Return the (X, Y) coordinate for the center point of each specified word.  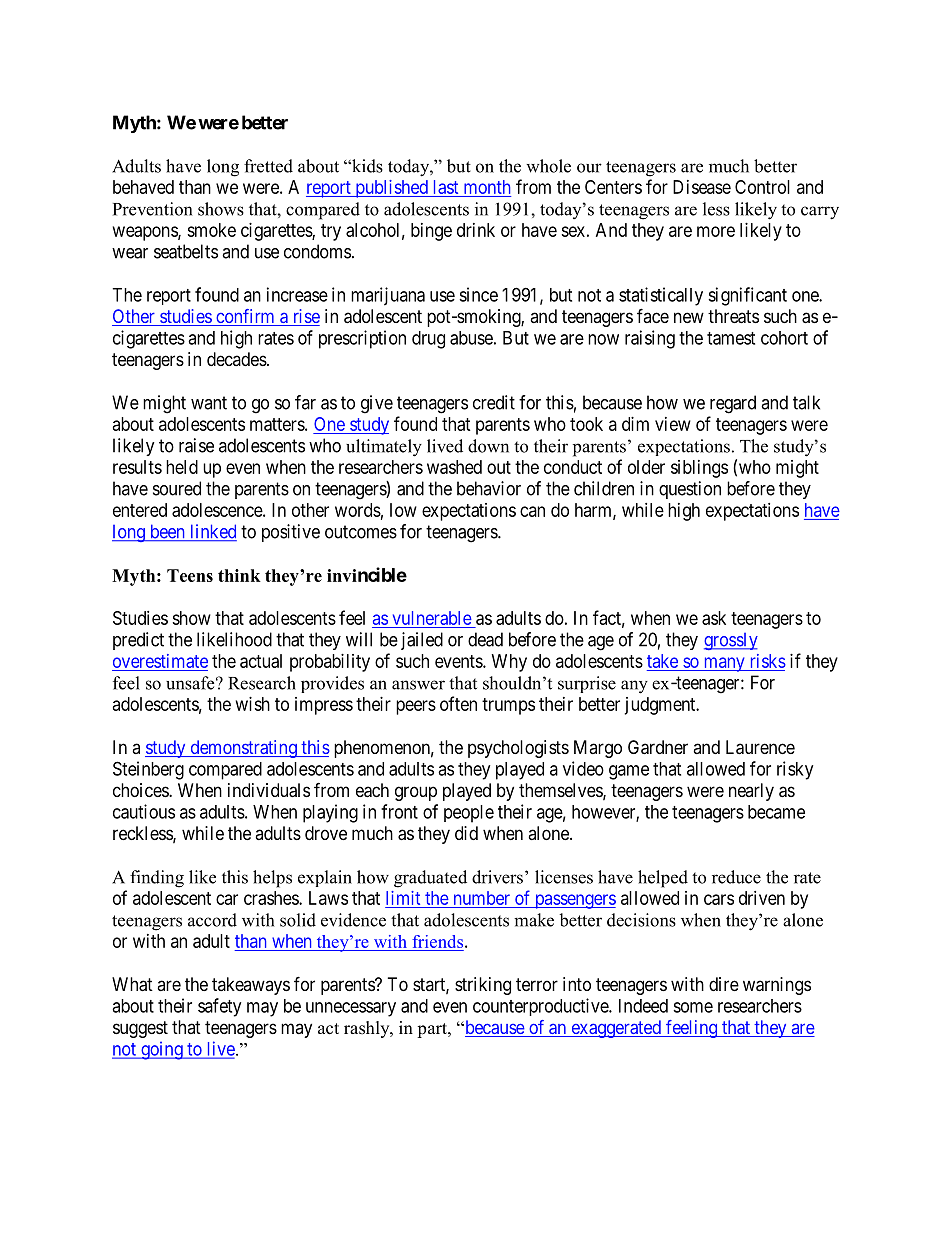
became (776, 812)
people (469, 814)
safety (219, 1007)
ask (714, 618)
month (487, 187)
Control (762, 187)
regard (733, 404)
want (209, 403)
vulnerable (432, 618)
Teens (190, 575)
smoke (211, 230)
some (693, 1007)
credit (494, 402)
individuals (269, 790)
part (433, 1030)
